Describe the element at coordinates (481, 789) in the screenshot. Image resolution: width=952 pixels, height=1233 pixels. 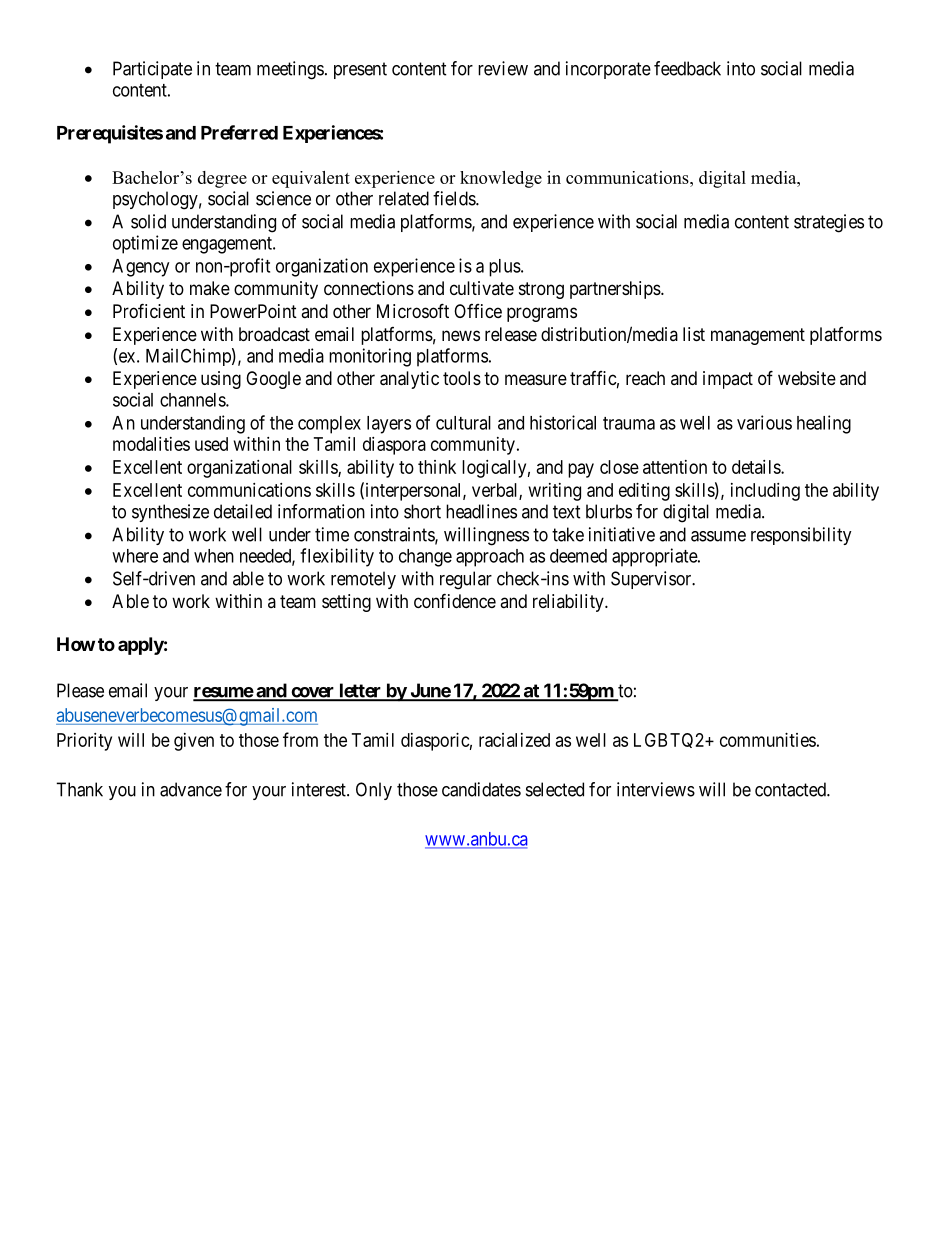
I see `candidates` at that location.
